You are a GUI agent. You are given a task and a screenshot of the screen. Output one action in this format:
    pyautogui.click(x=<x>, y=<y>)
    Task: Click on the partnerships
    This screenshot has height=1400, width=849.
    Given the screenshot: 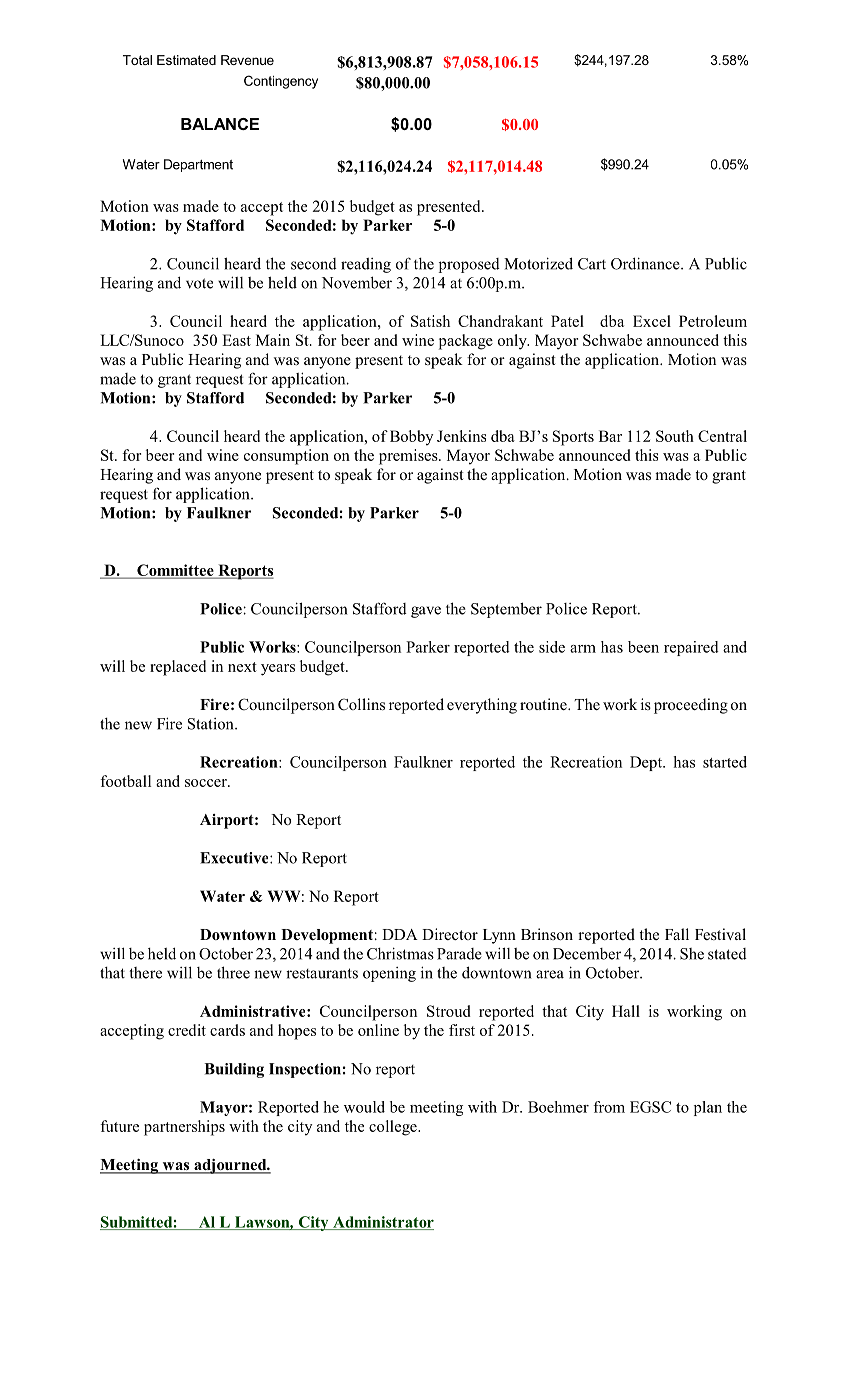 What is the action you would take?
    pyautogui.click(x=184, y=1128)
